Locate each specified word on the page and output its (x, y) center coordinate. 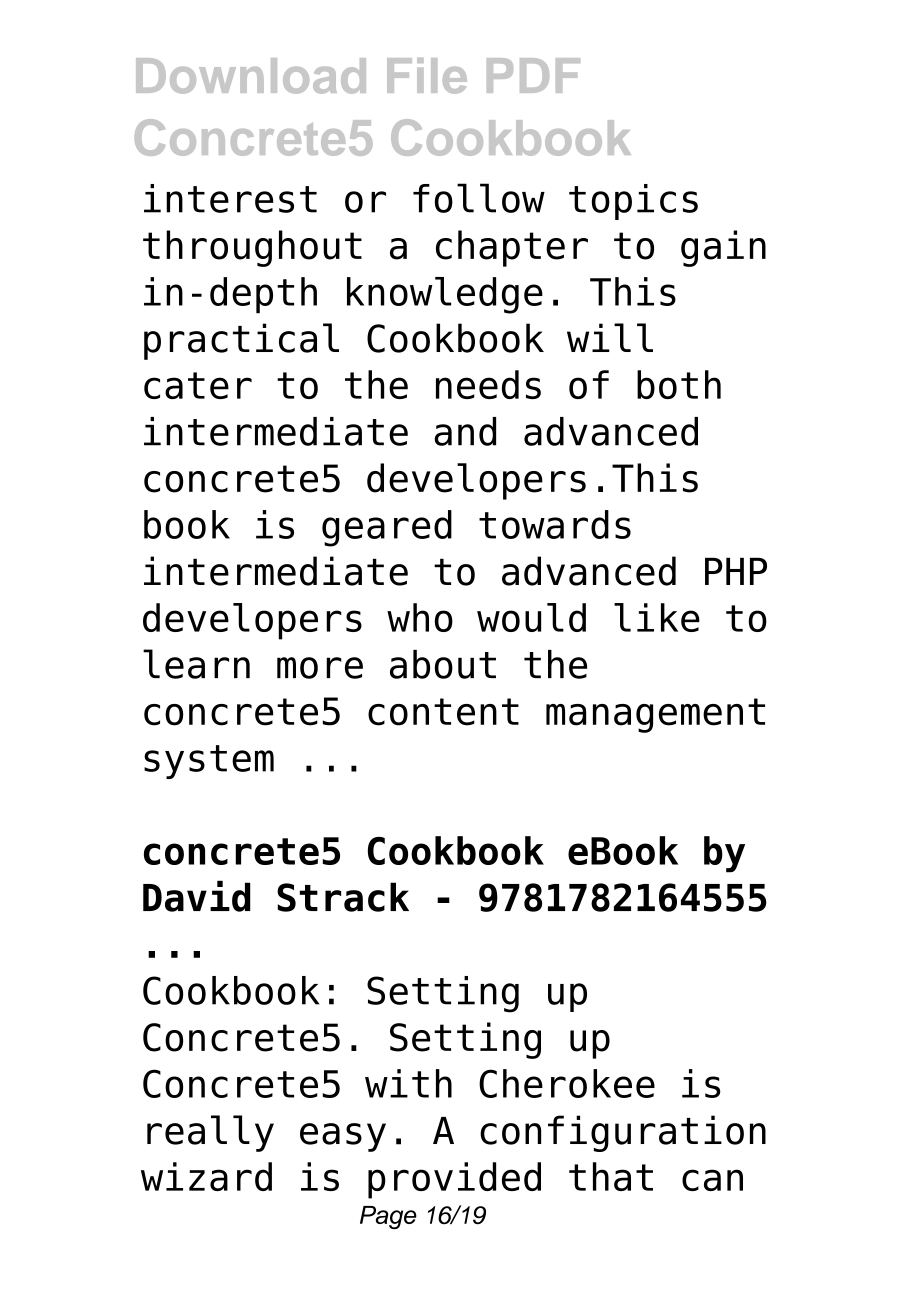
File (427, 76)
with (408, 1083)
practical (241, 341)
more (320, 668)
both (679, 384)
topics (633, 202)
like (657, 617)
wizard (206, 1176)
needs (488, 384)
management (655, 715)
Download (251, 76)
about (443, 664)
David (197, 896)
